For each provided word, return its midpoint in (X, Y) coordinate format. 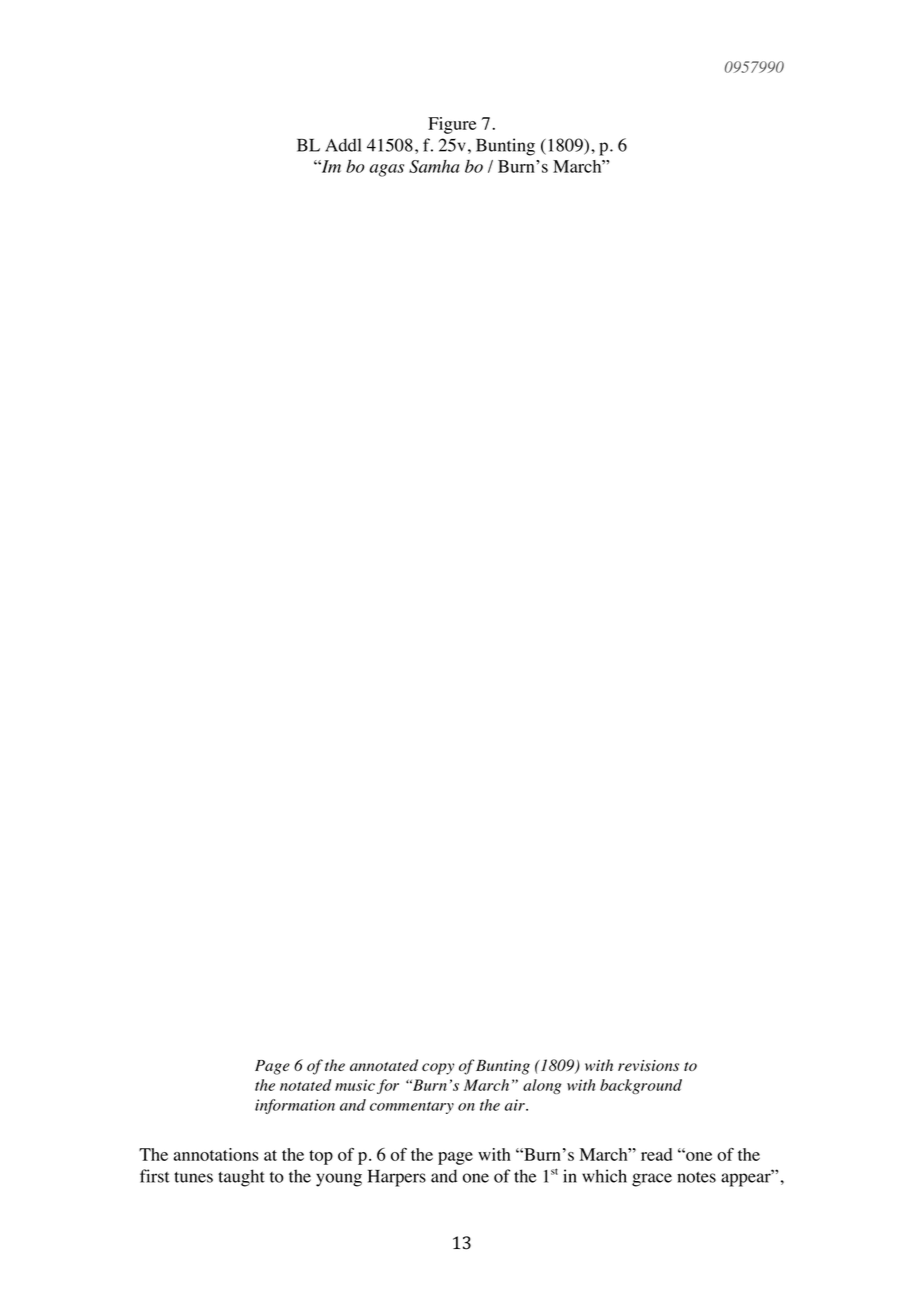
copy (438, 1069)
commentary (412, 1107)
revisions (648, 1065)
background (641, 1086)
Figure (452, 125)
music (355, 1085)
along (542, 1086)
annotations (216, 1154)
